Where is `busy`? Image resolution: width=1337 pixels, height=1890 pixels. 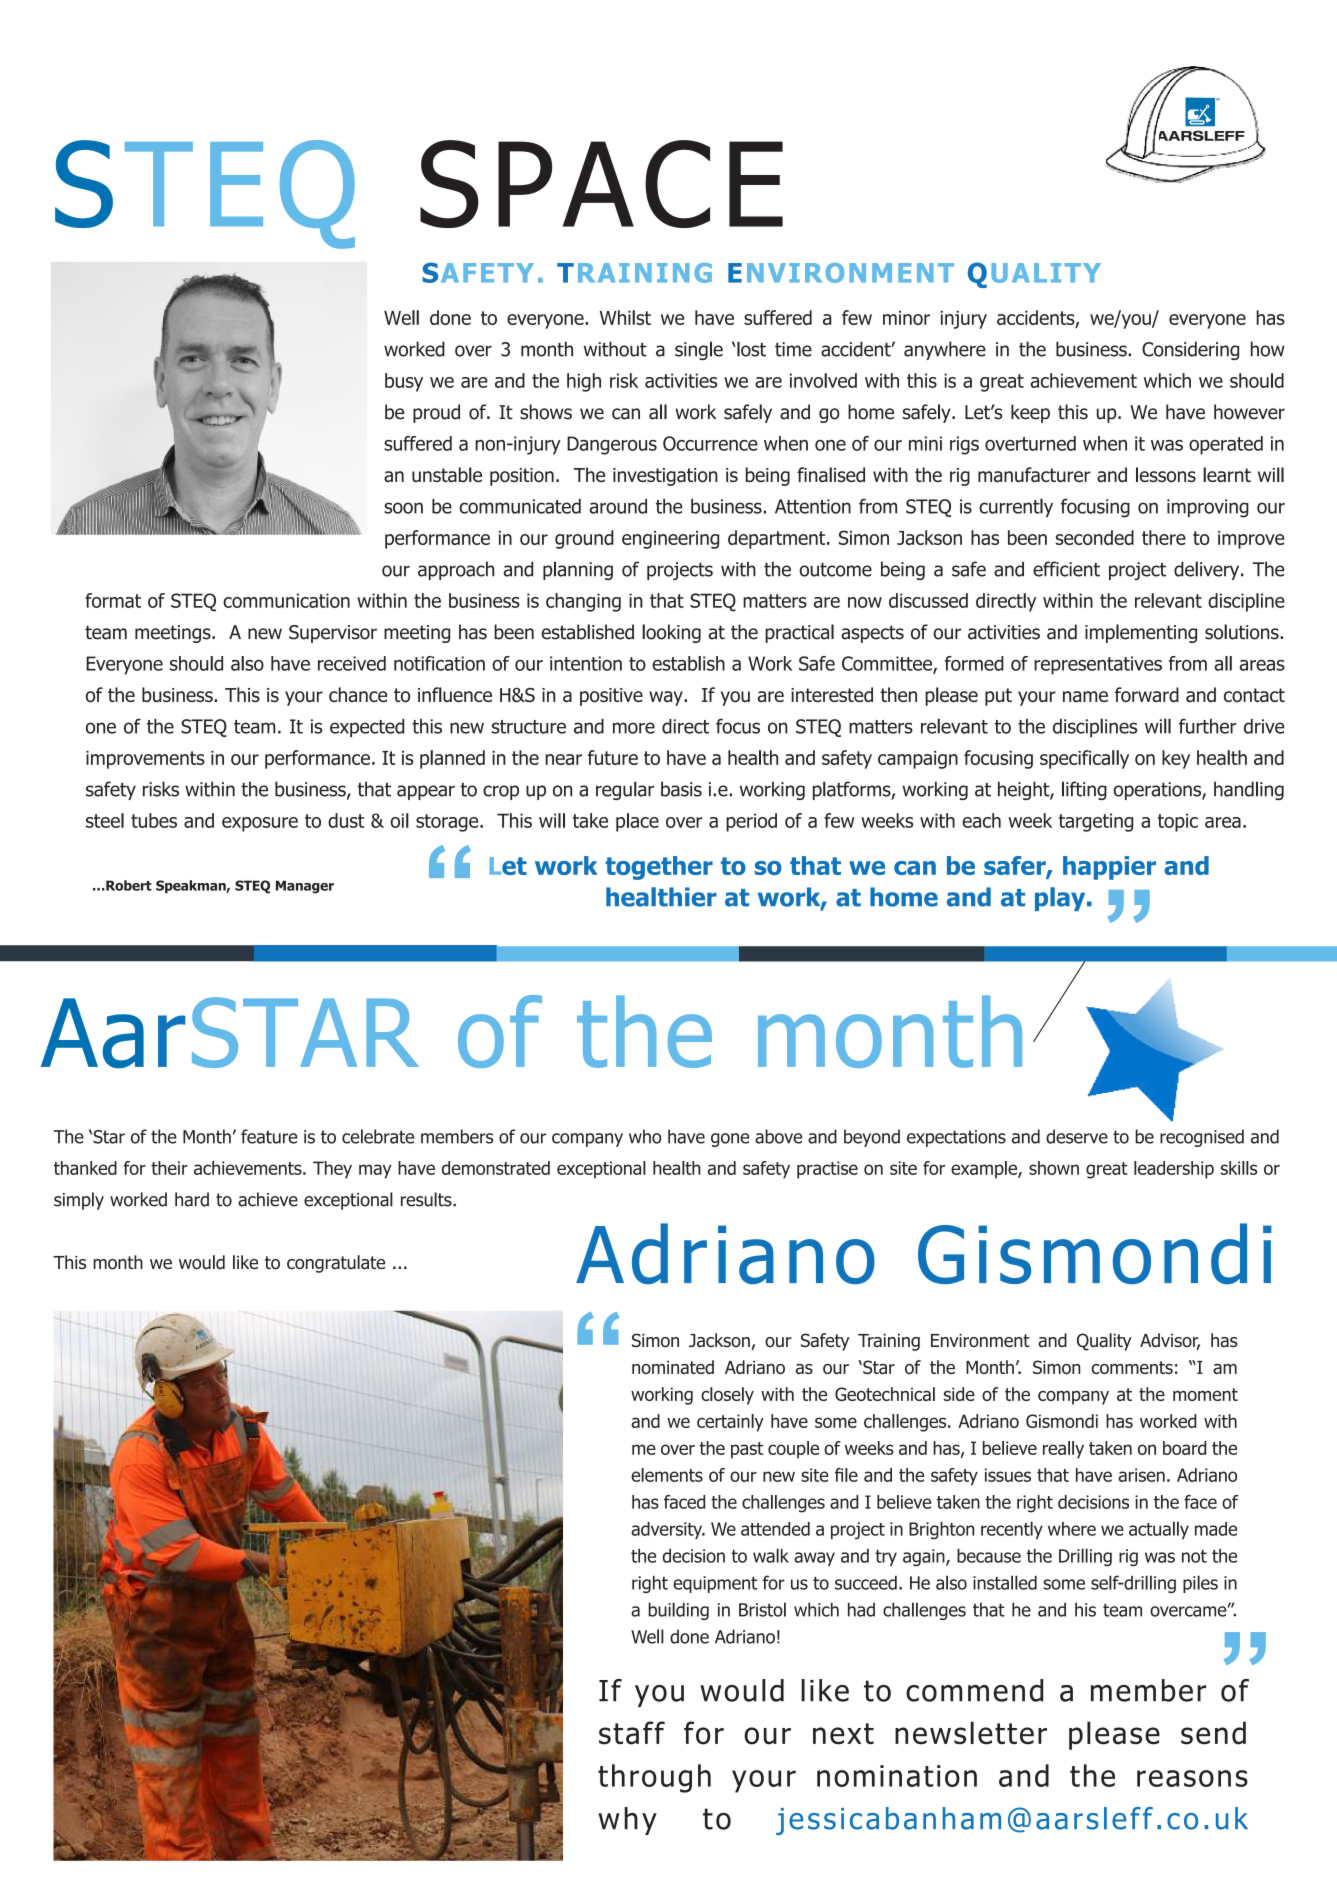
busy is located at coordinates (404, 382).
